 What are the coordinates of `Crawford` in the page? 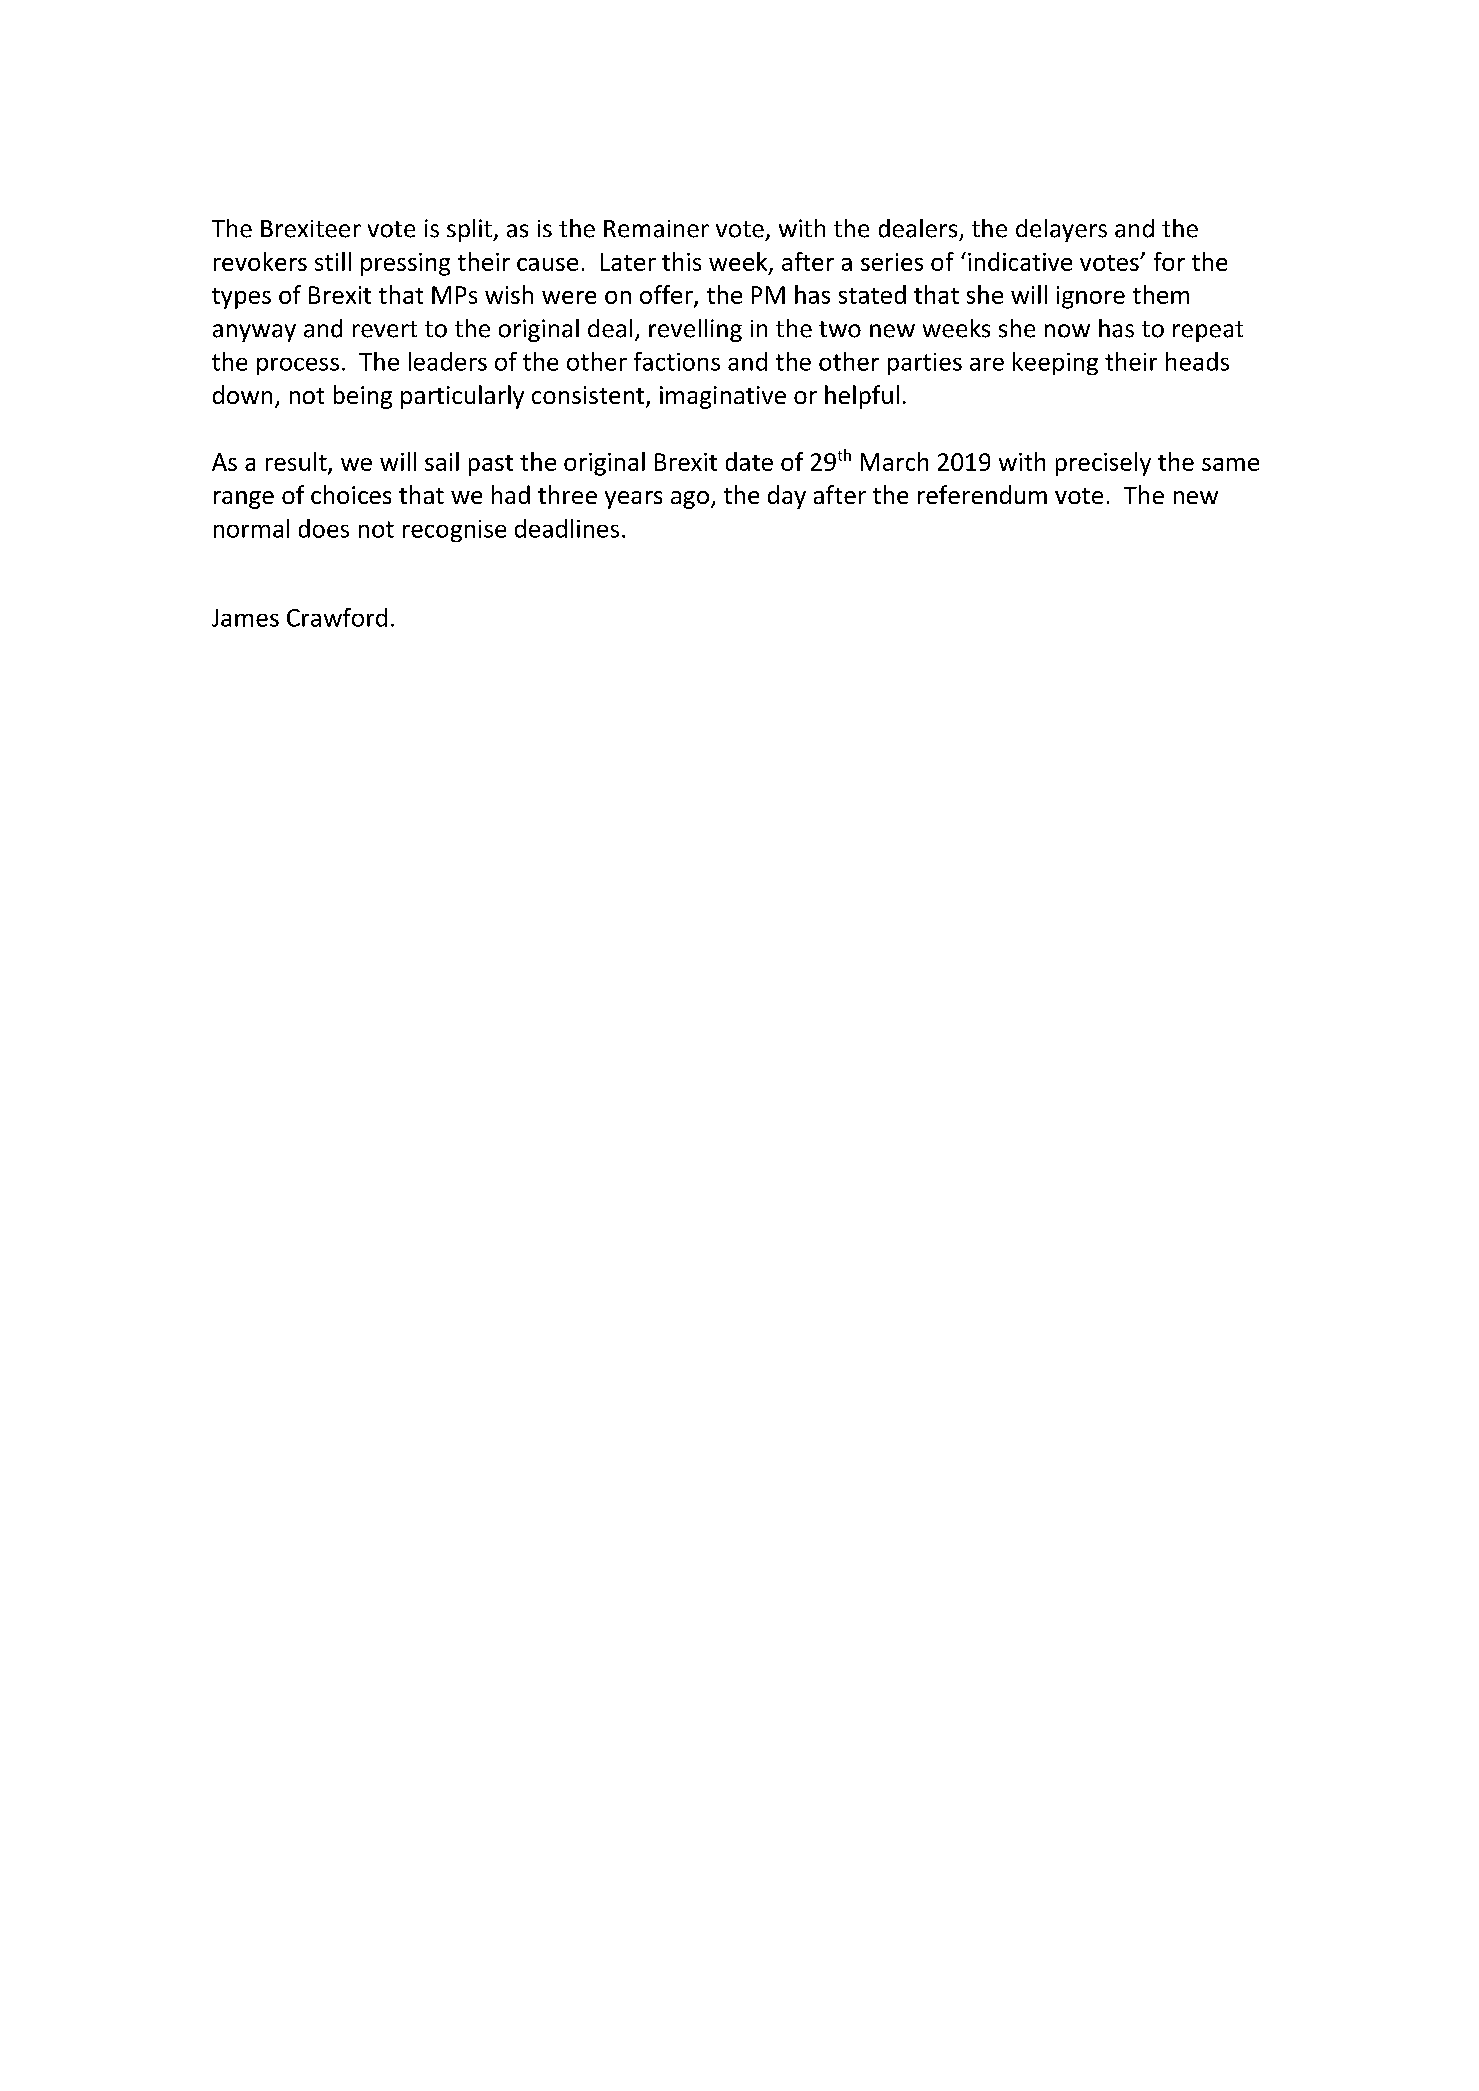 It's located at (337, 617).
